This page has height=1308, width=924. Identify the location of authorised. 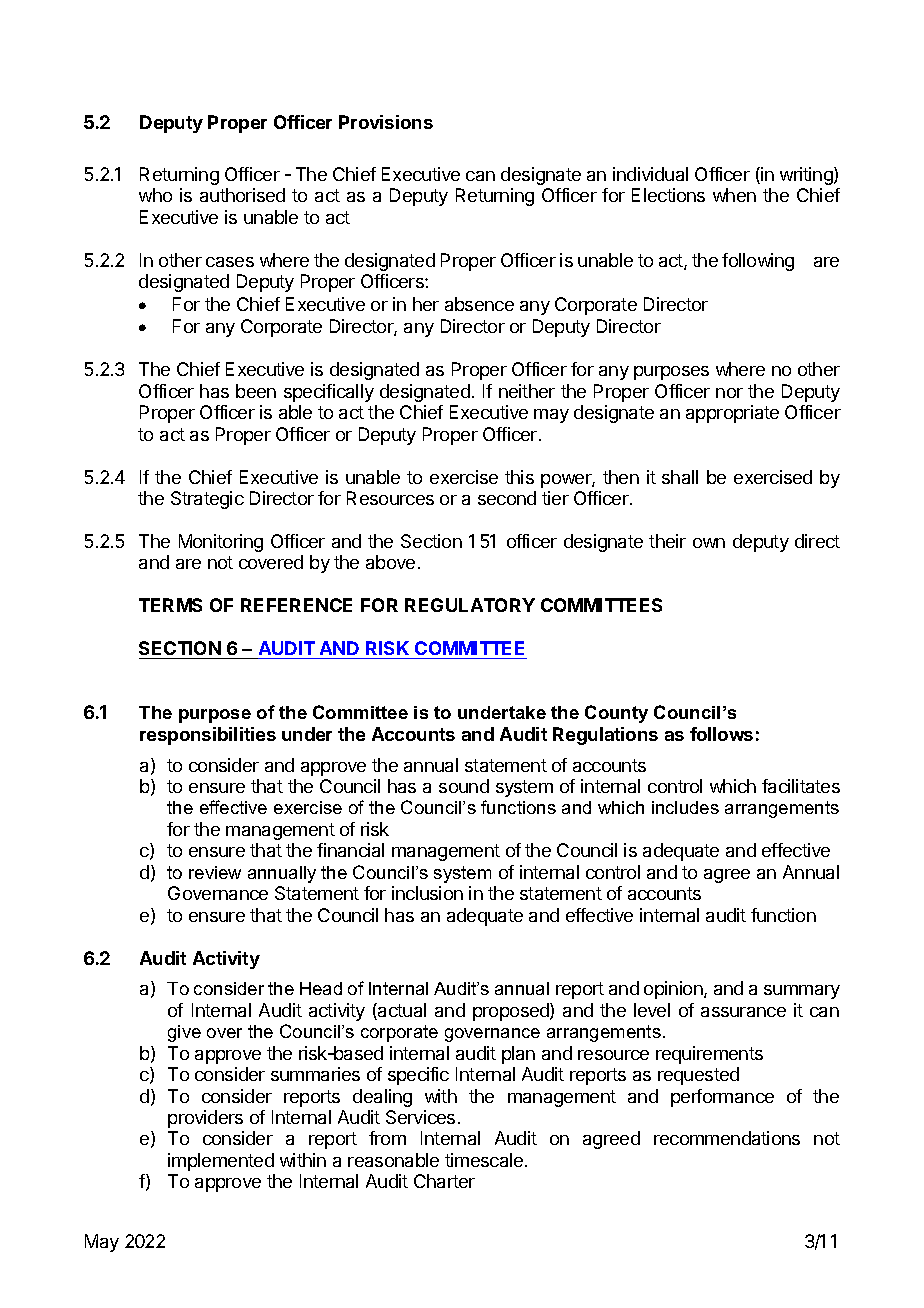
(242, 195).
